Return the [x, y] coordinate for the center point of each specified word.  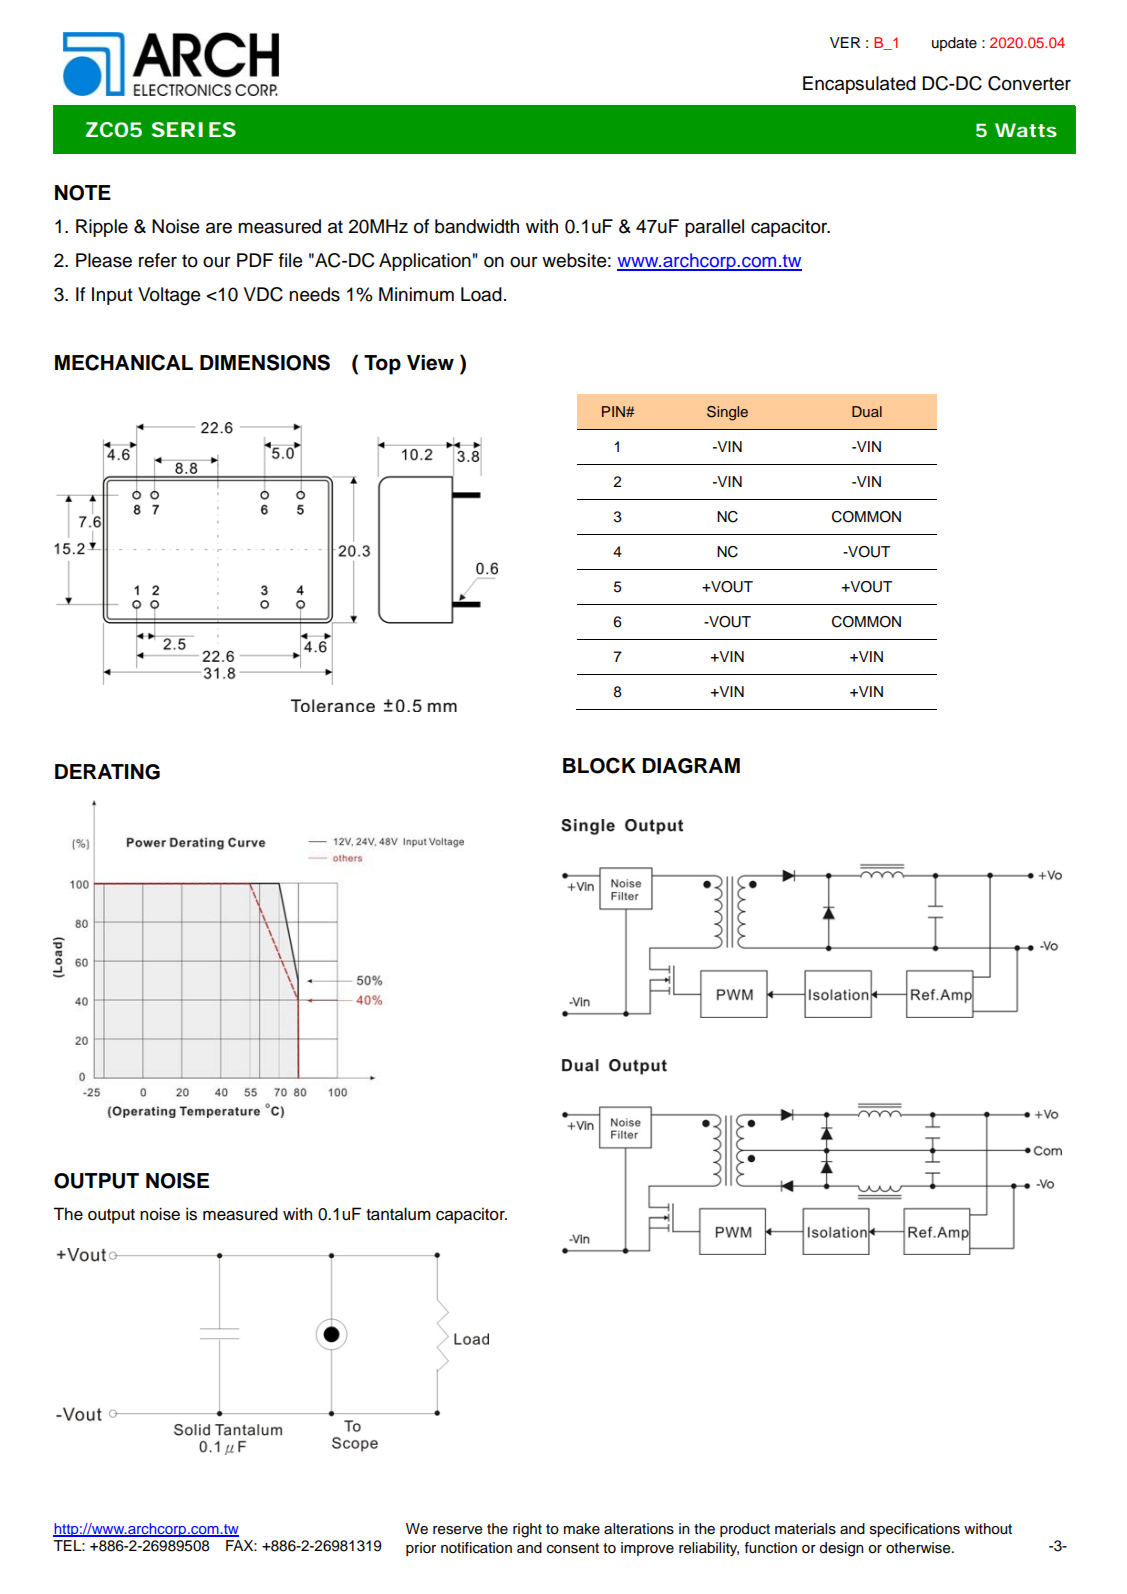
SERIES [194, 129]
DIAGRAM [691, 766]
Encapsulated [859, 85]
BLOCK [599, 765]
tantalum [398, 1214]
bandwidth [477, 226]
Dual [867, 411]
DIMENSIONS [265, 362]
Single [727, 413]
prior [421, 1549]
